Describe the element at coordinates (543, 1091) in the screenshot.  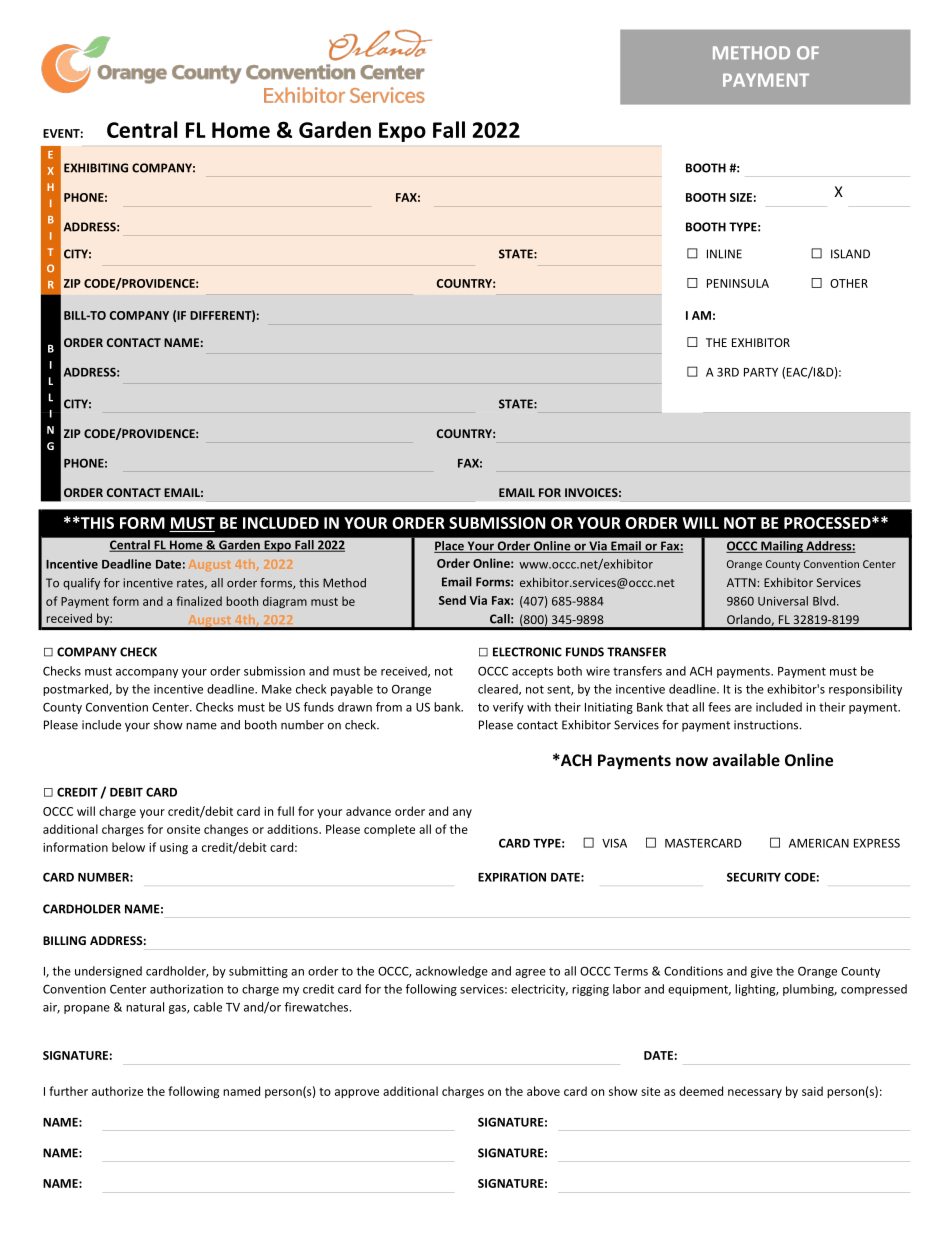
I see `above` at that location.
